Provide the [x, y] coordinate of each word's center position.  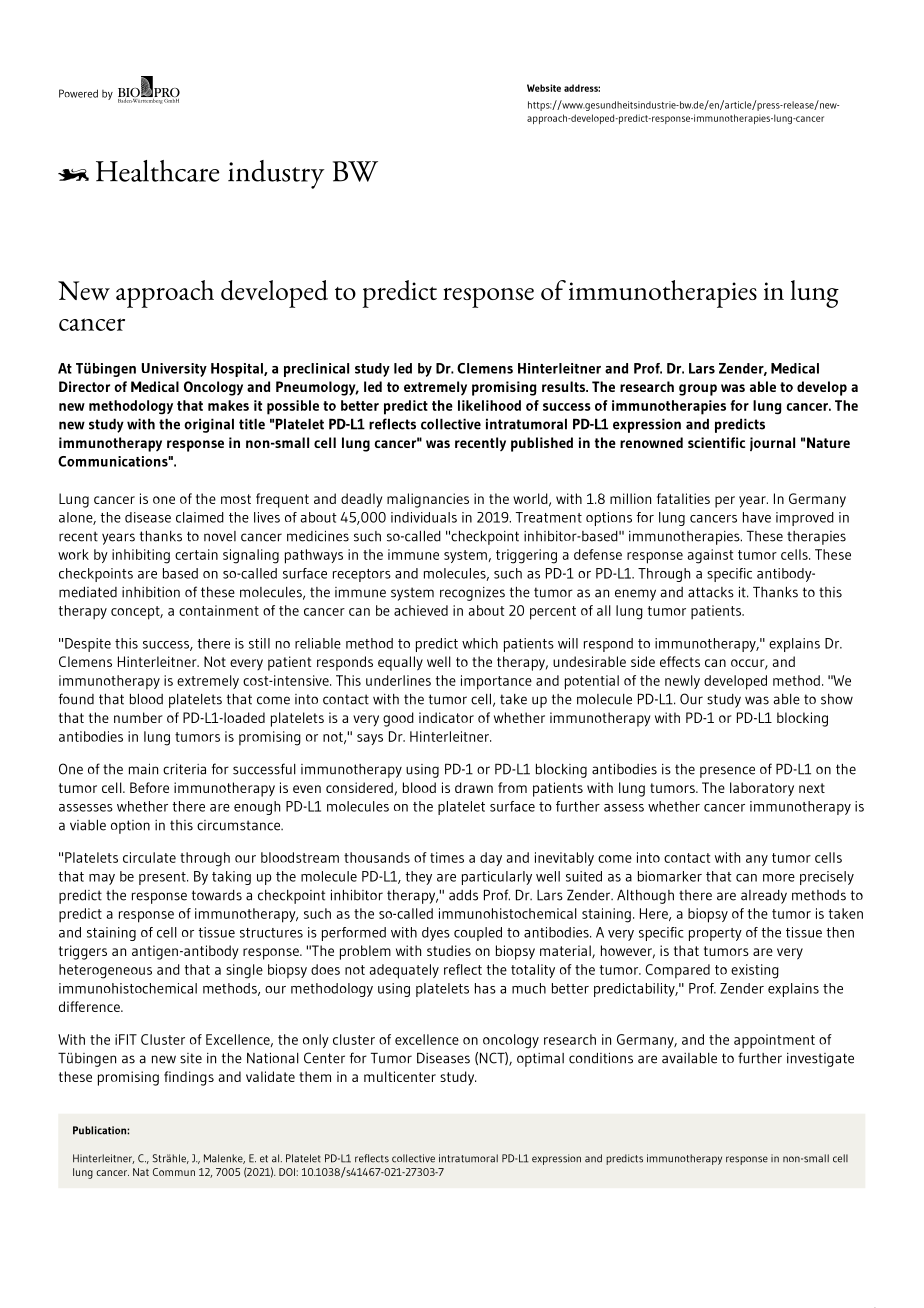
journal [772, 444]
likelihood [489, 405]
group [698, 390]
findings [189, 1078]
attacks [711, 592]
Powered [78, 93]
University [174, 370]
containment [219, 610]
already [764, 897]
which [480, 643]
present [163, 878]
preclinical [316, 370]
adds [463, 895]
